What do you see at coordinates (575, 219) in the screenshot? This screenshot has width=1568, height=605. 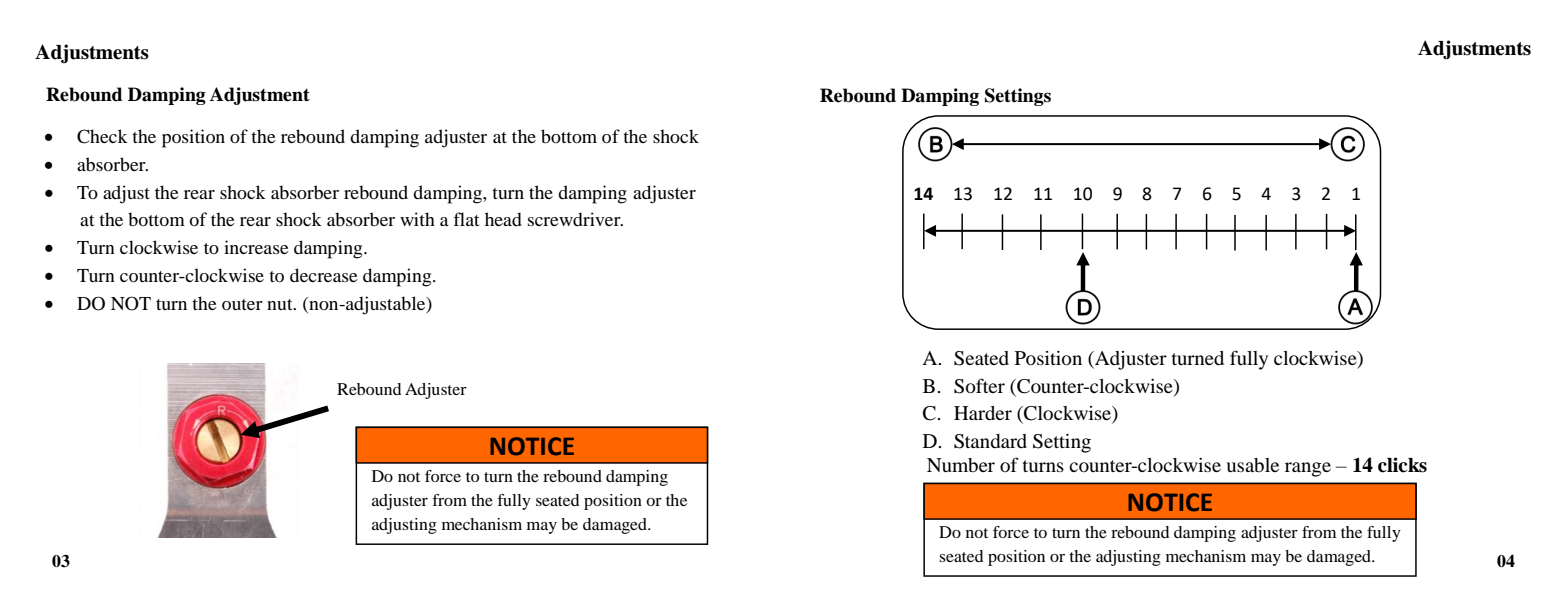 I see `screwdriver` at bounding box center [575, 219].
